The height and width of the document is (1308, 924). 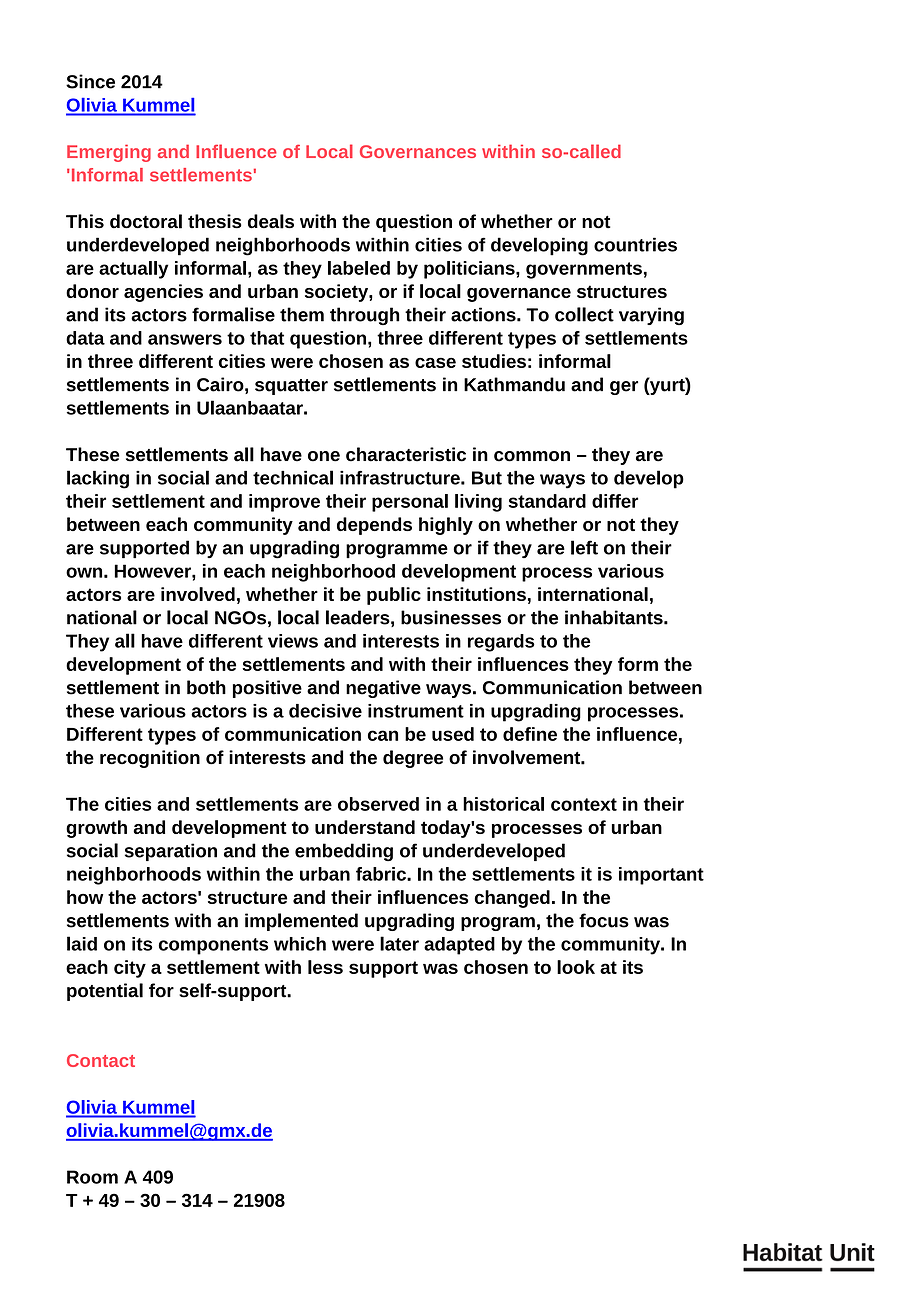 I want to click on observed, so click(x=378, y=804).
